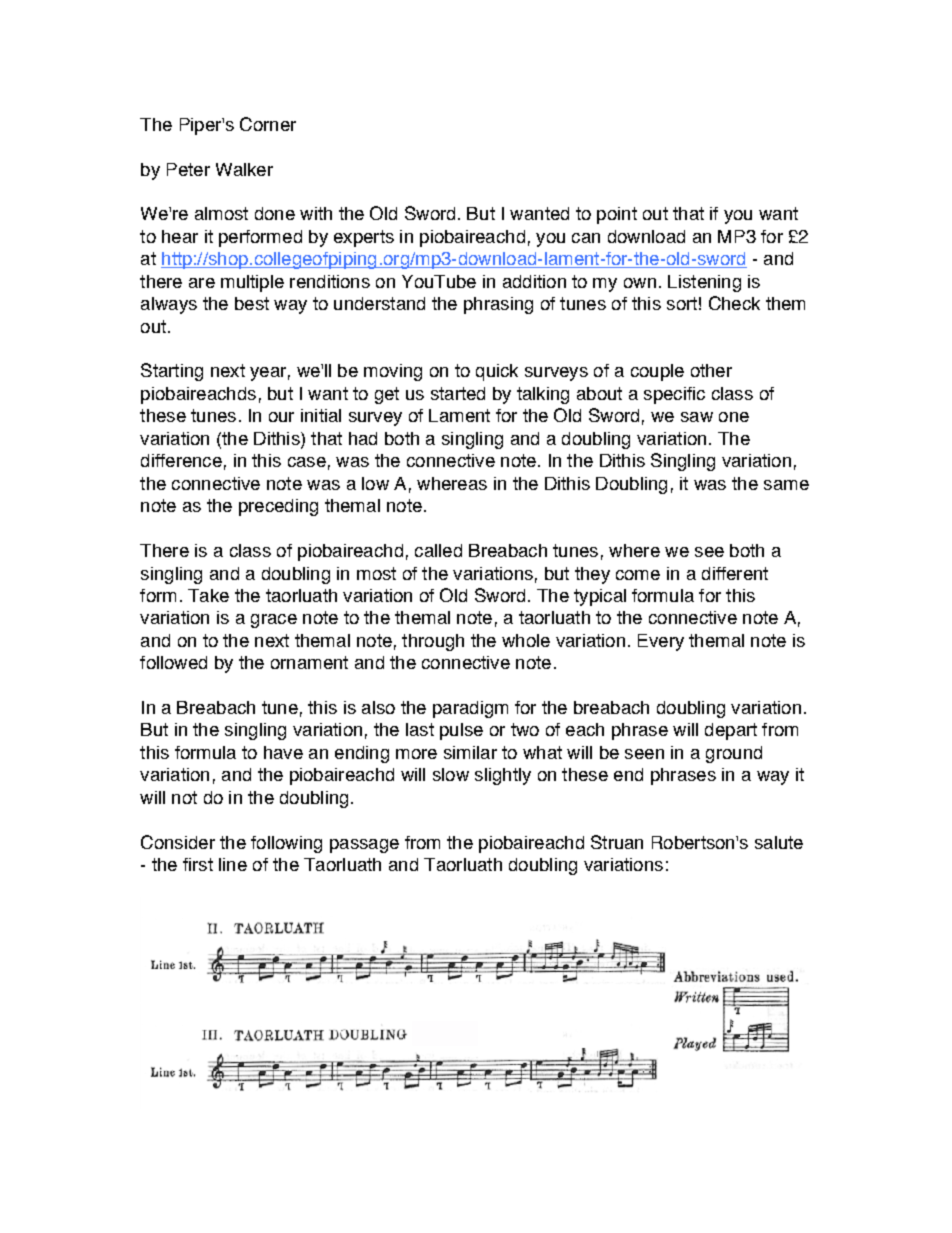 This document has height=1233, width=952. Describe the element at coordinates (278, 507) in the document. I see `preceding` at that location.
